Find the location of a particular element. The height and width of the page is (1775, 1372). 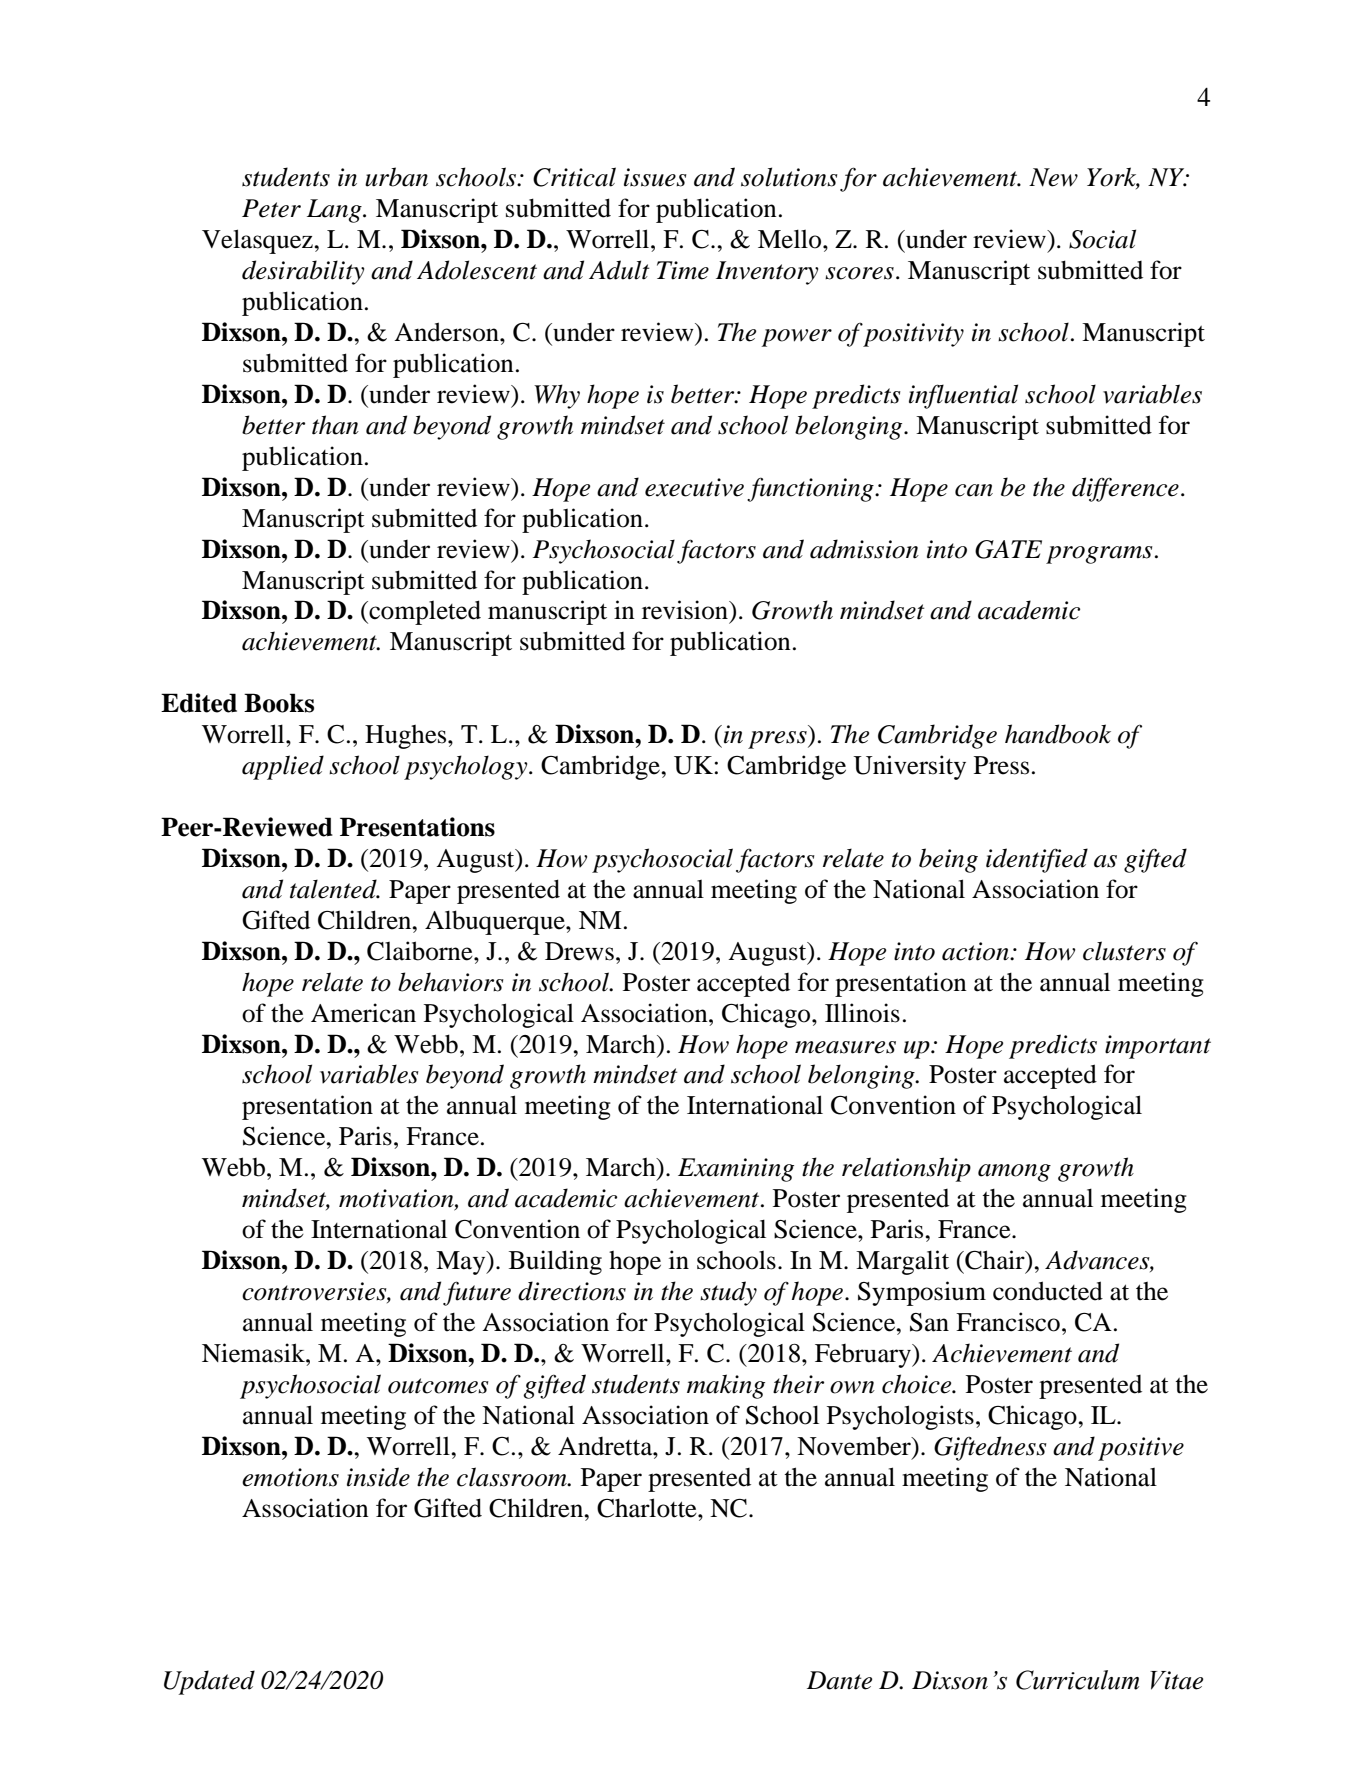

Updated is located at coordinates (209, 1682).
